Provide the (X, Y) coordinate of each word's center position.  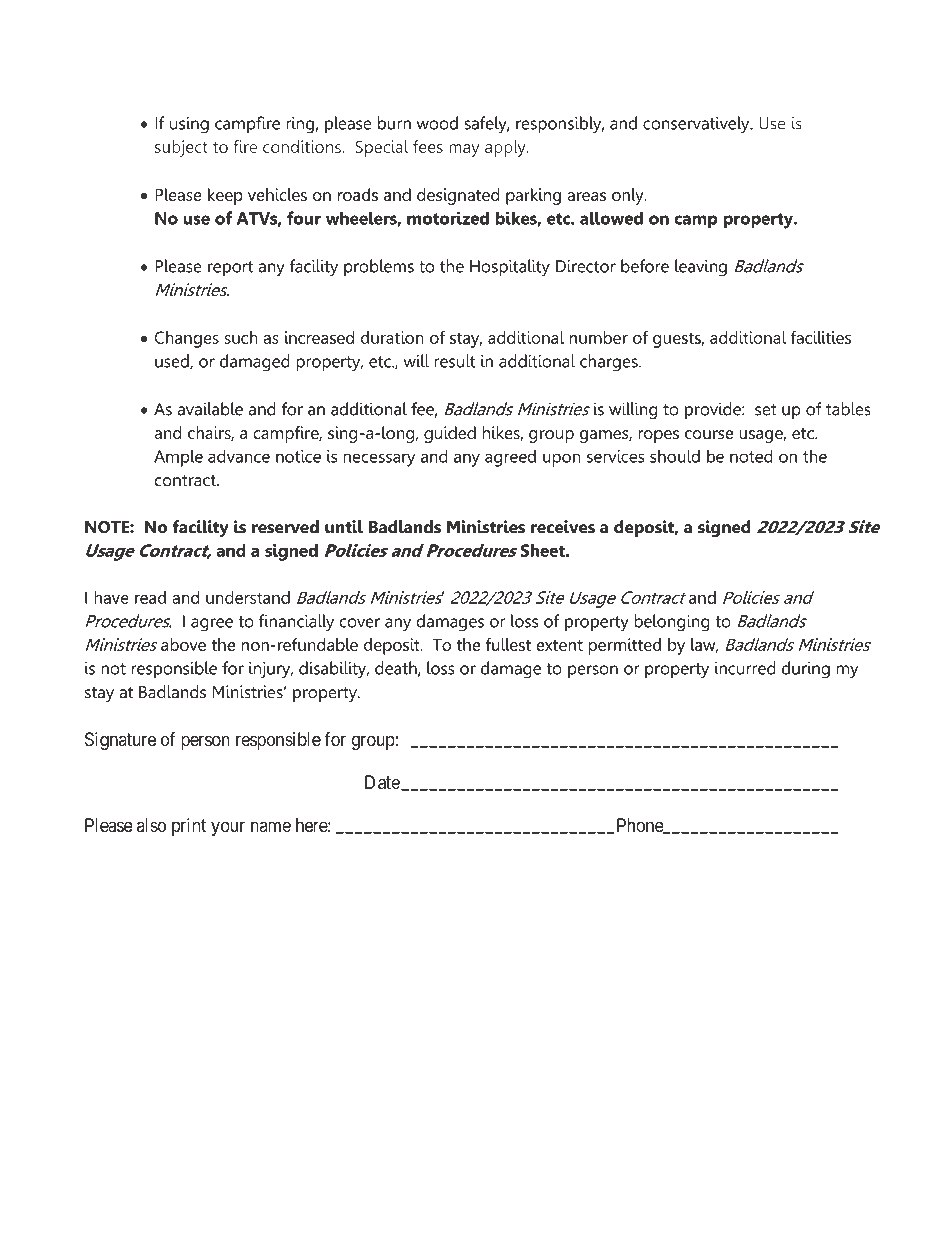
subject (181, 148)
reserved (285, 527)
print (189, 827)
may (464, 150)
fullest (508, 644)
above (183, 644)
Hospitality (510, 268)
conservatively (697, 125)
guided (450, 434)
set (766, 410)
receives (563, 527)
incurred (745, 668)
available (210, 409)
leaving (701, 268)
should (675, 456)
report (230, 269)
